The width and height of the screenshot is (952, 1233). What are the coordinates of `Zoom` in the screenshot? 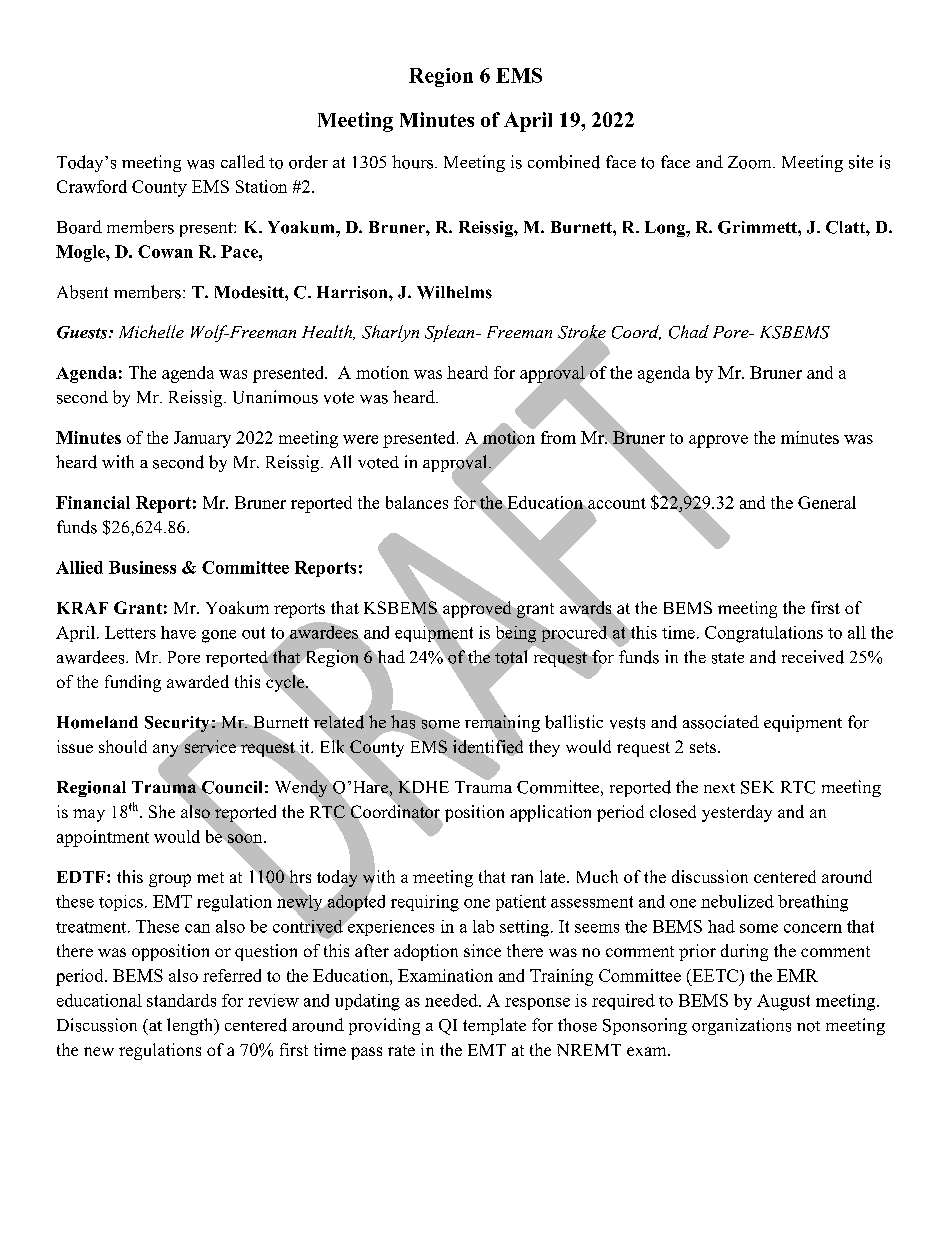 It's located at (751, 162).
